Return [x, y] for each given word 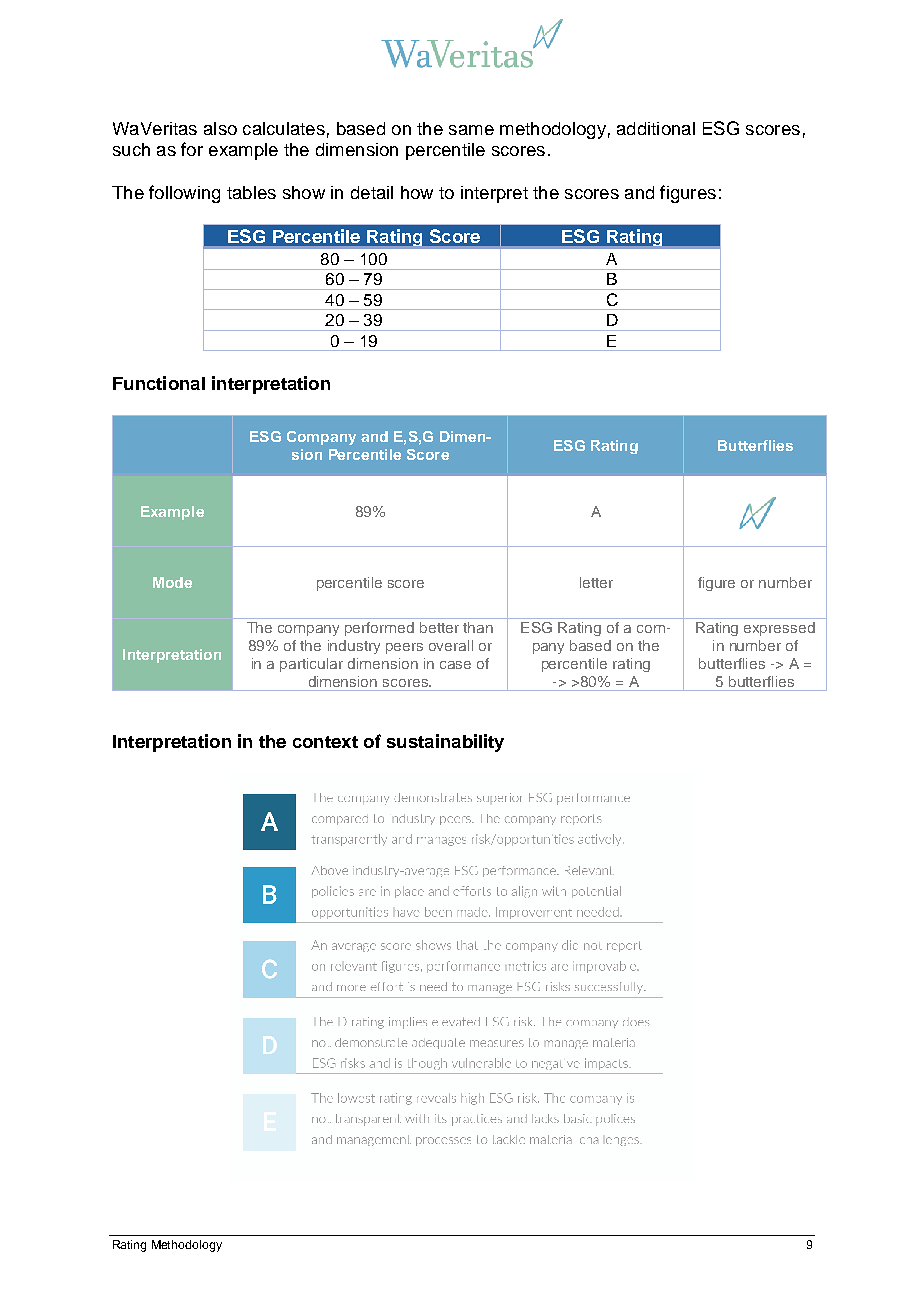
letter [596, 582]
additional [656, 128]
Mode [172, 582]
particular [311, 665]
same [471, 130]
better [439, 627]
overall [451, 645]
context [325, 742]
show [304, 192]
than [478, 627]
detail [372, 192]
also [220, 128]
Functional [159, 383]
